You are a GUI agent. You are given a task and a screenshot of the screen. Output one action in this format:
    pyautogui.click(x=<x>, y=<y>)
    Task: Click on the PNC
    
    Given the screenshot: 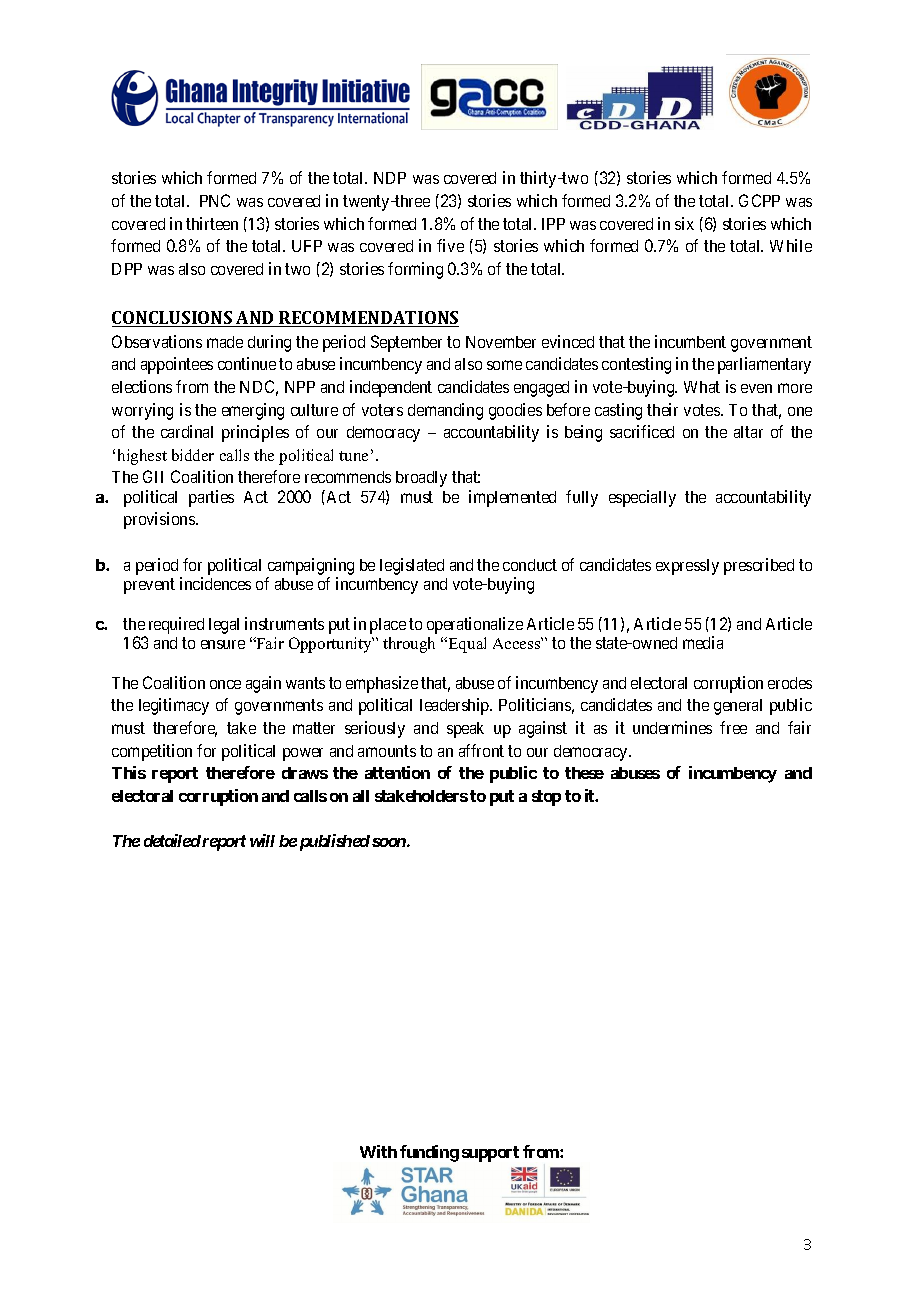 What is the action you would take?
    pyautogui.click(x=215, y=200)
